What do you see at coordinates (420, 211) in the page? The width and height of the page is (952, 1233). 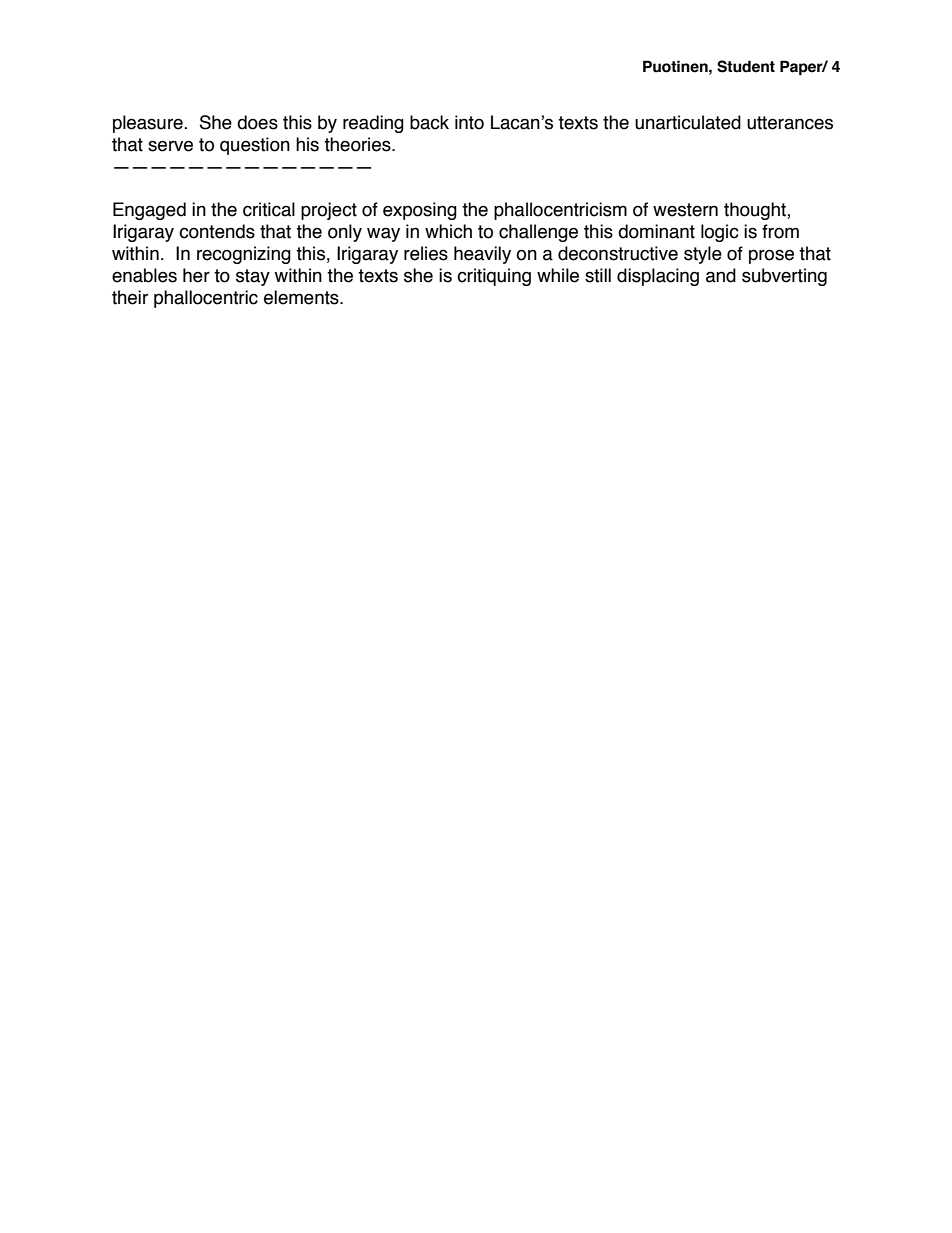 I see `exposing` at bounding box center [420, 211].
